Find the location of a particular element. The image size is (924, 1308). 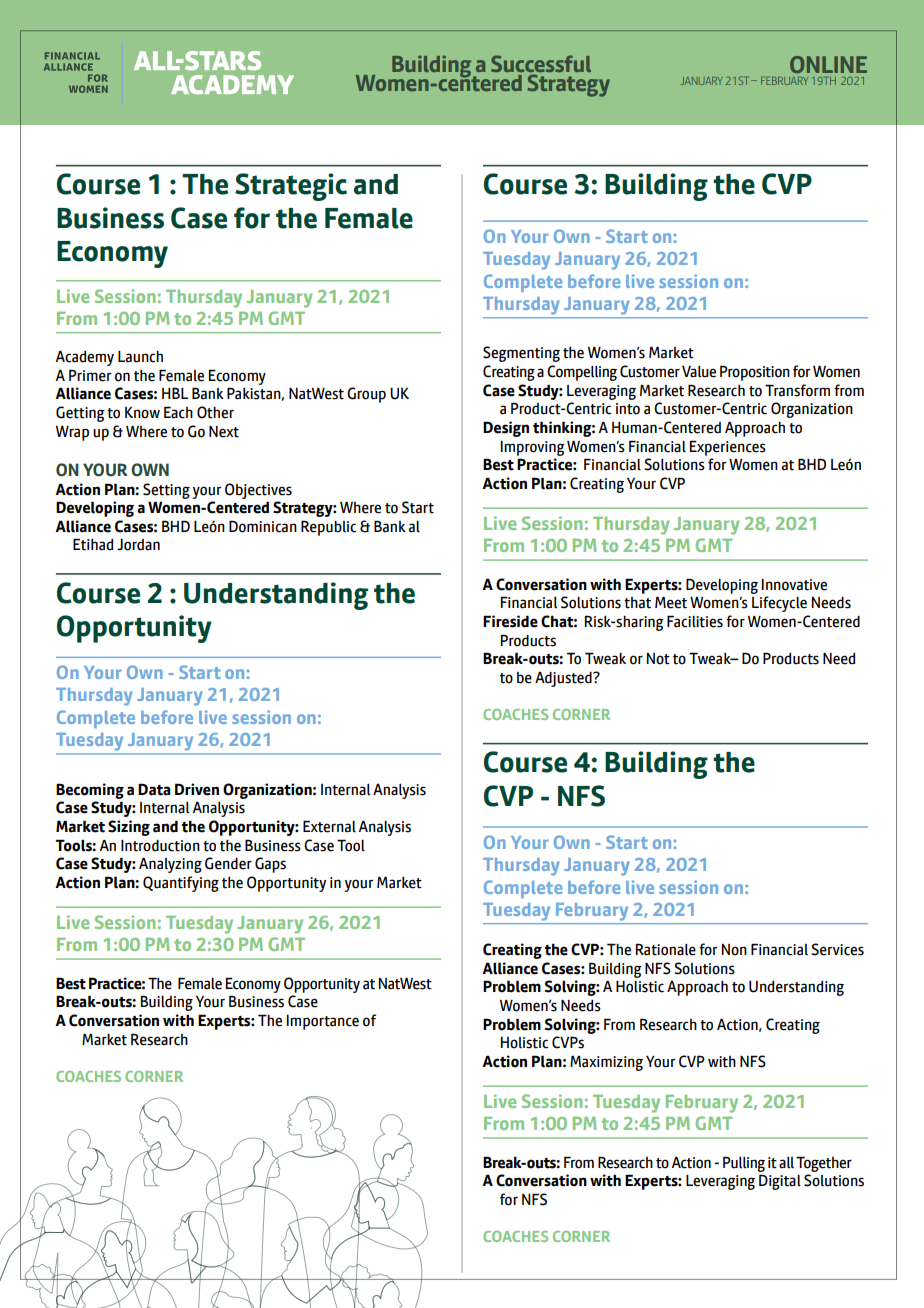

Quantifying is located at coordinates (181, 884).
